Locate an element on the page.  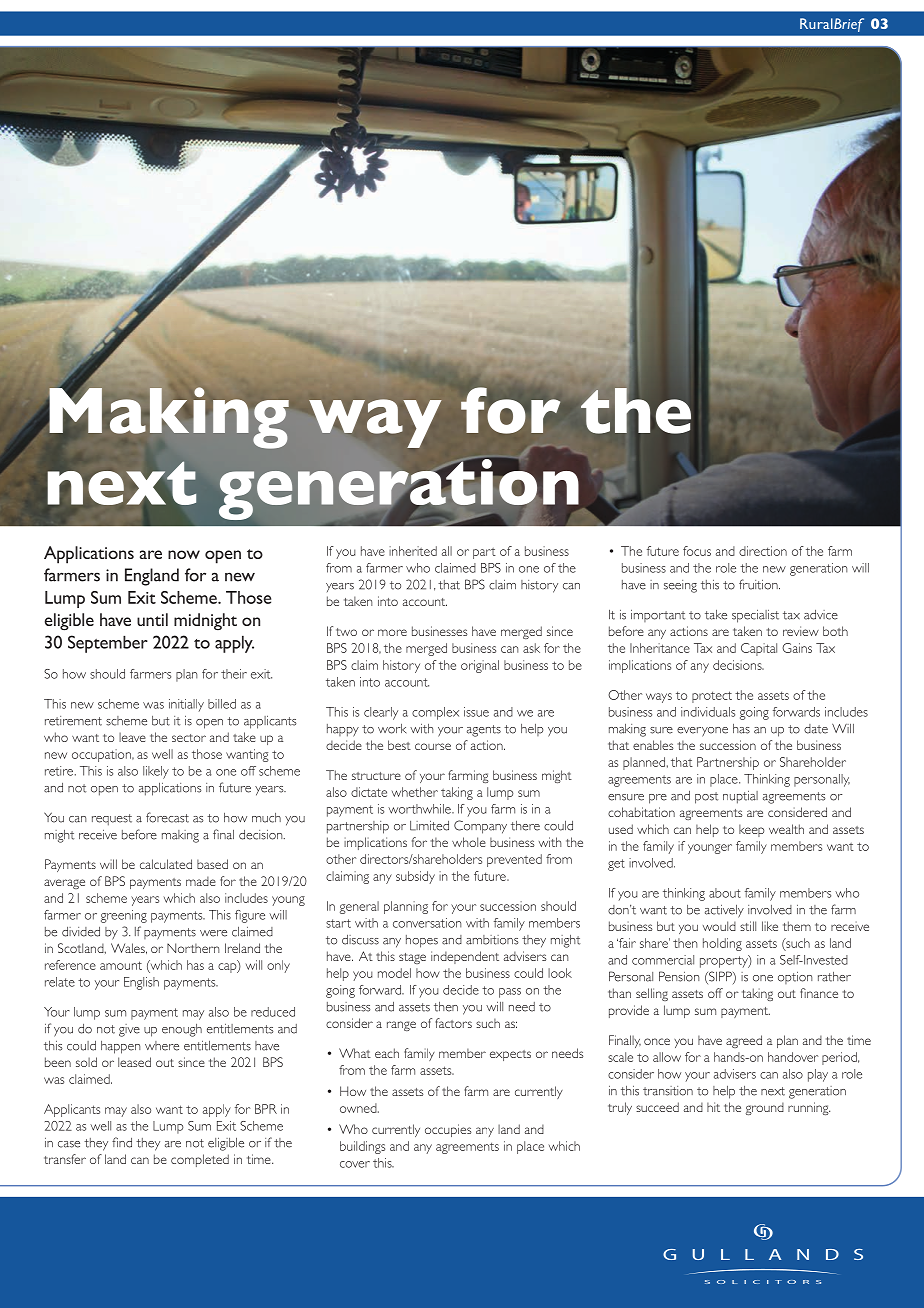
fruition is located at coordinates (759, 584).
